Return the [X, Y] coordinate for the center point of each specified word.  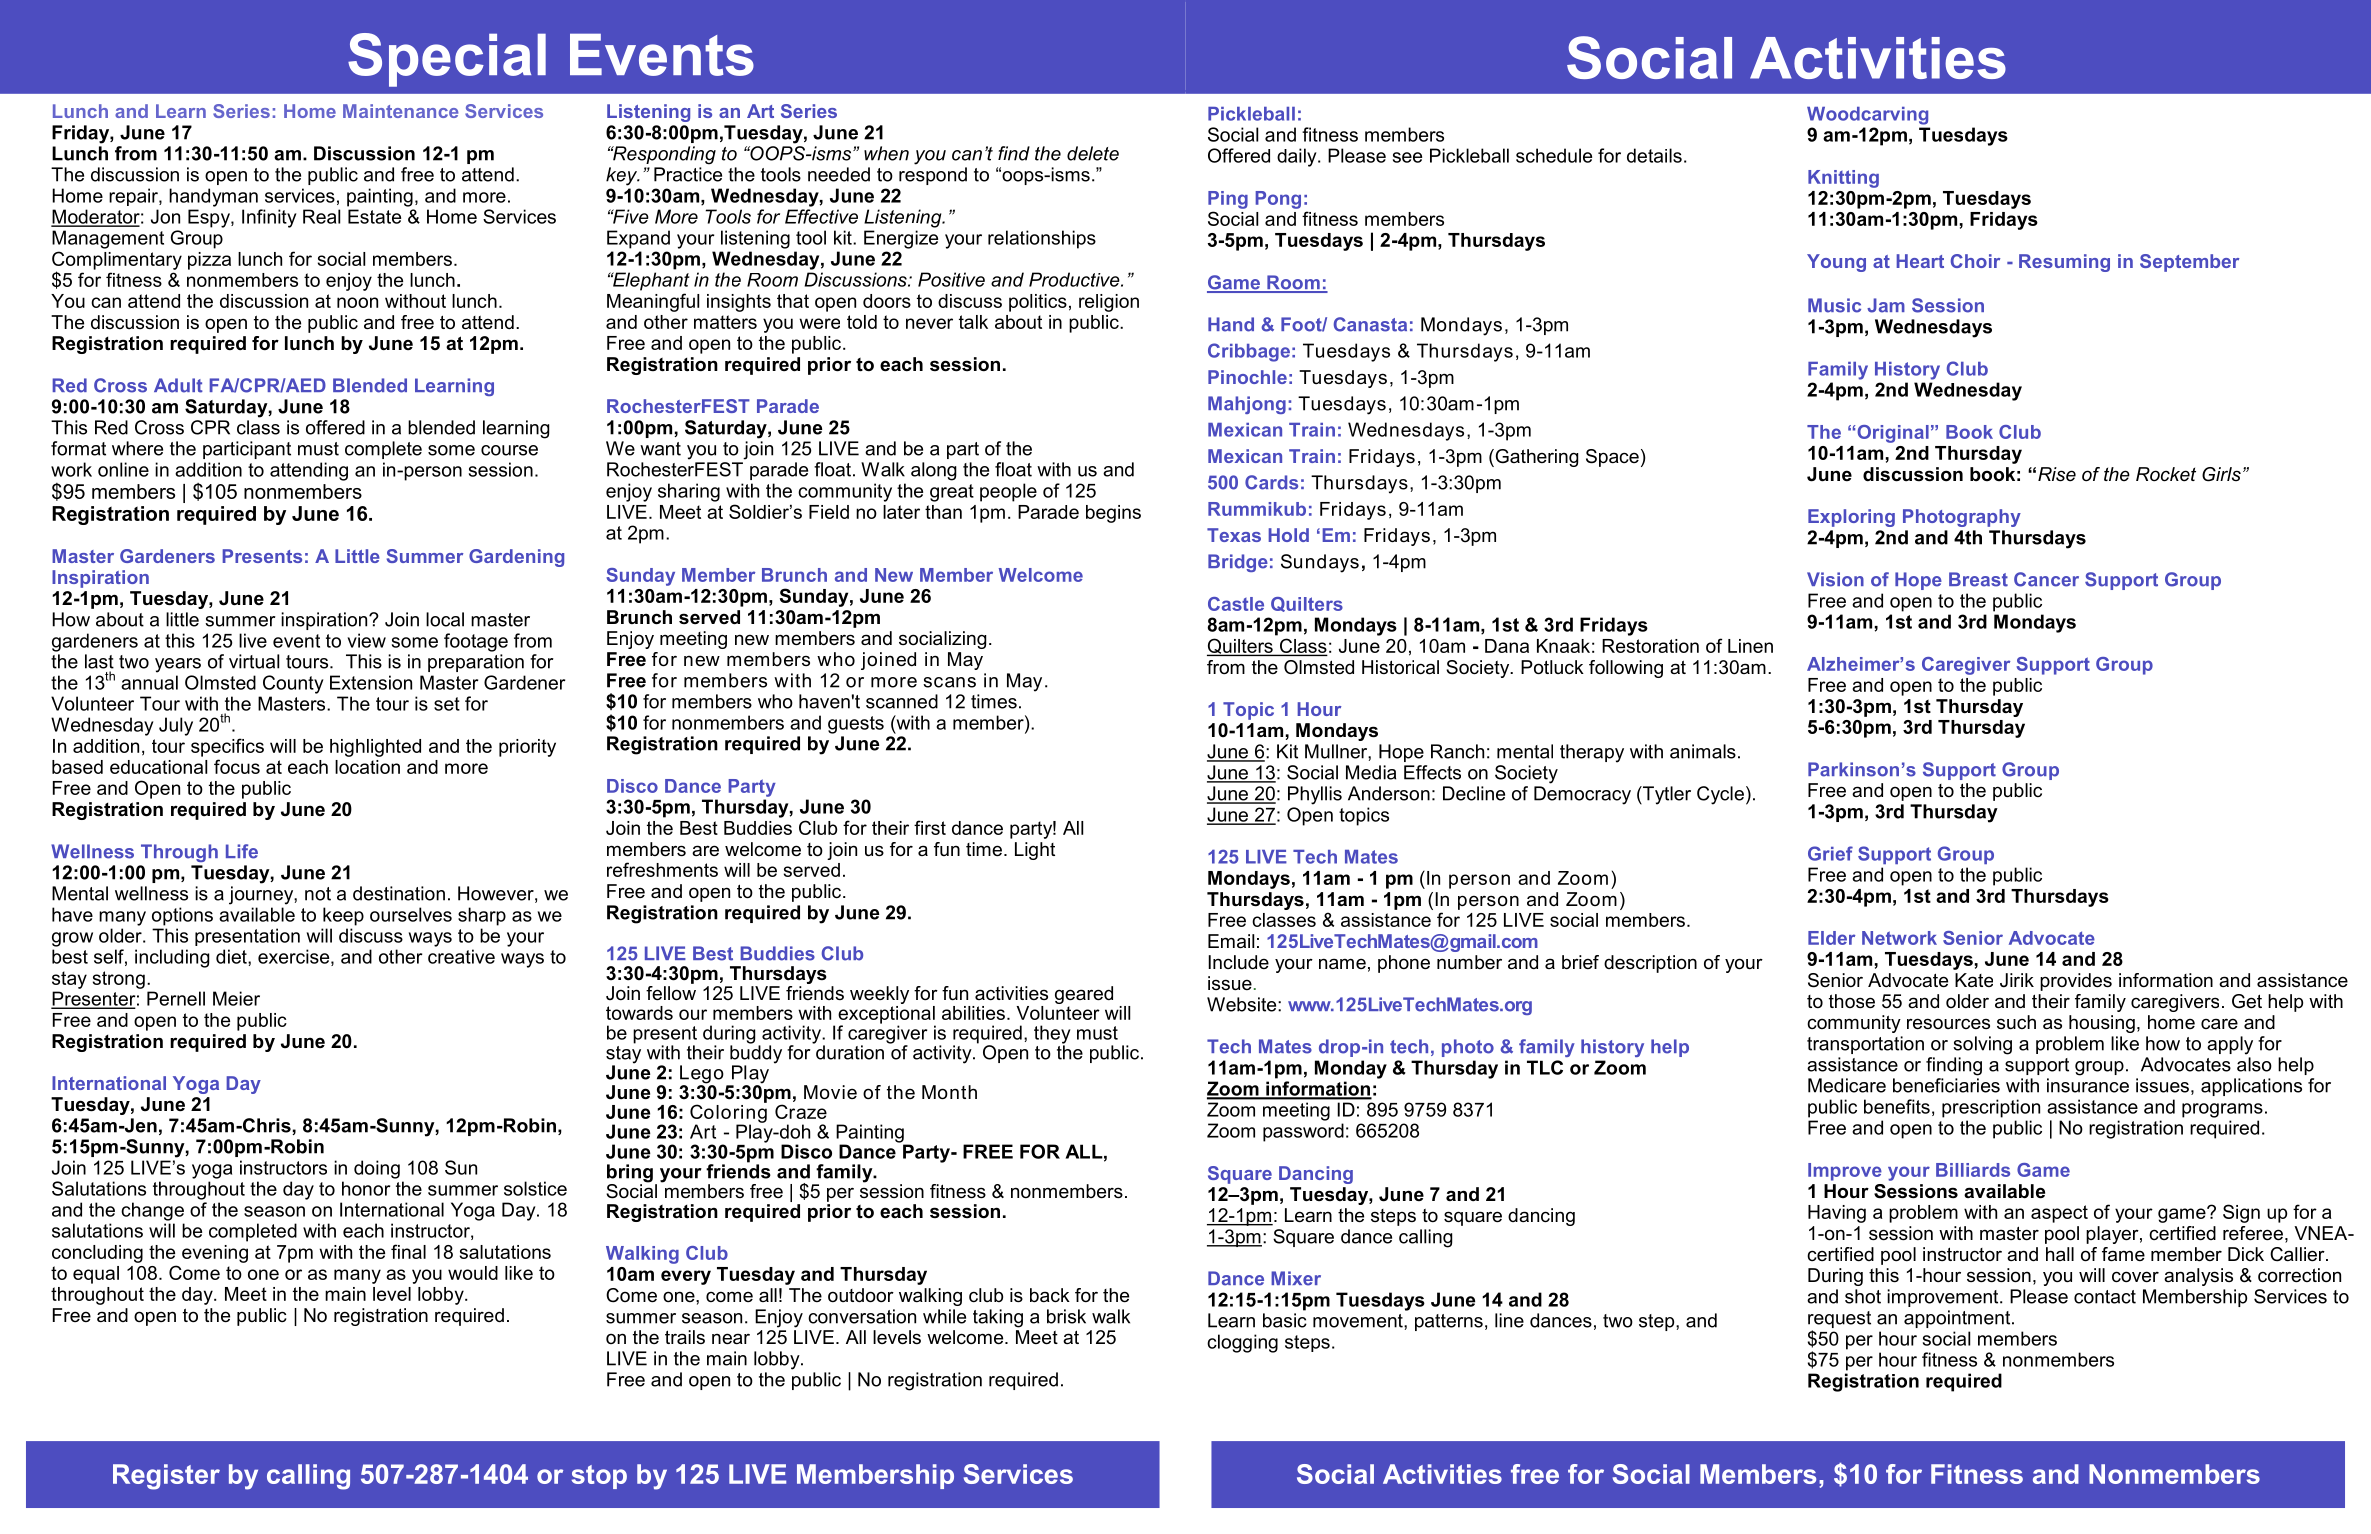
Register [166, 1477]
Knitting [1843, 179]
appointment [1958, 1319]
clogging [1242, 1343]
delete [1093, 153]
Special [447, 60]
